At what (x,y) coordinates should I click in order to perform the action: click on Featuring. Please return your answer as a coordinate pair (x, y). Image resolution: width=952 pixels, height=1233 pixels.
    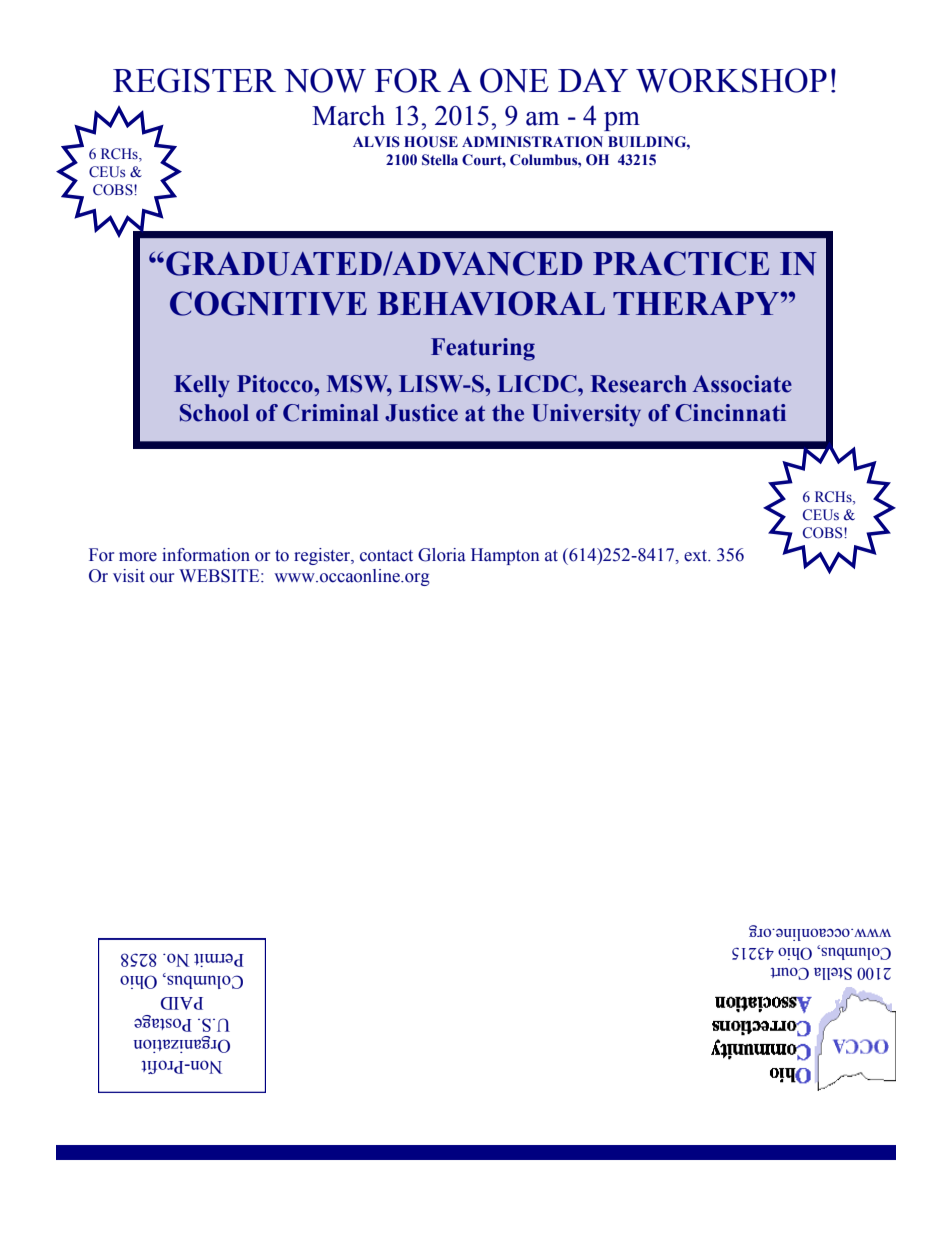
    Looking at the image, I should click on (483, 349).
